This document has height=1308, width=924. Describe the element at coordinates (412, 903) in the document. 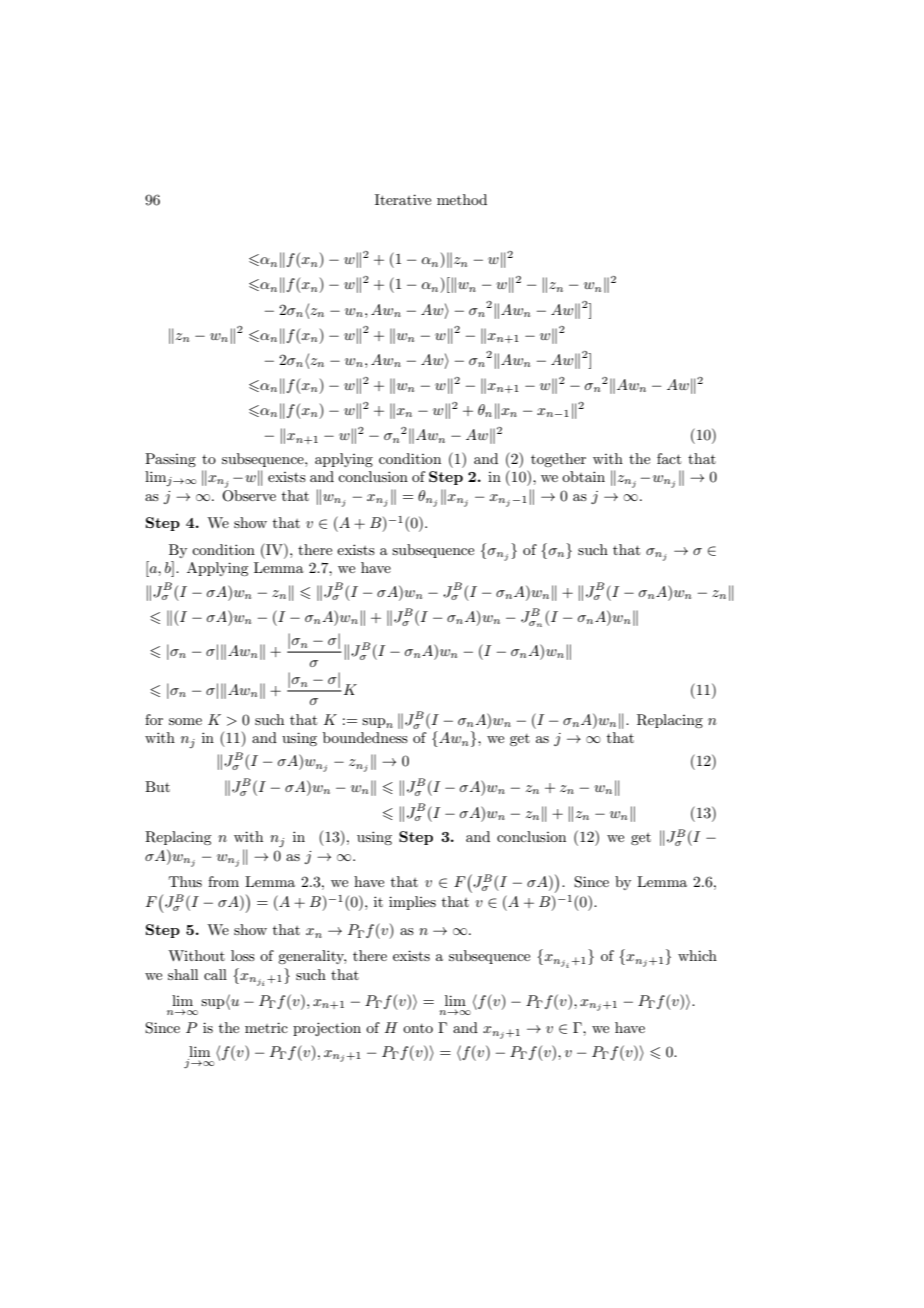

I see `implies` at that location.
